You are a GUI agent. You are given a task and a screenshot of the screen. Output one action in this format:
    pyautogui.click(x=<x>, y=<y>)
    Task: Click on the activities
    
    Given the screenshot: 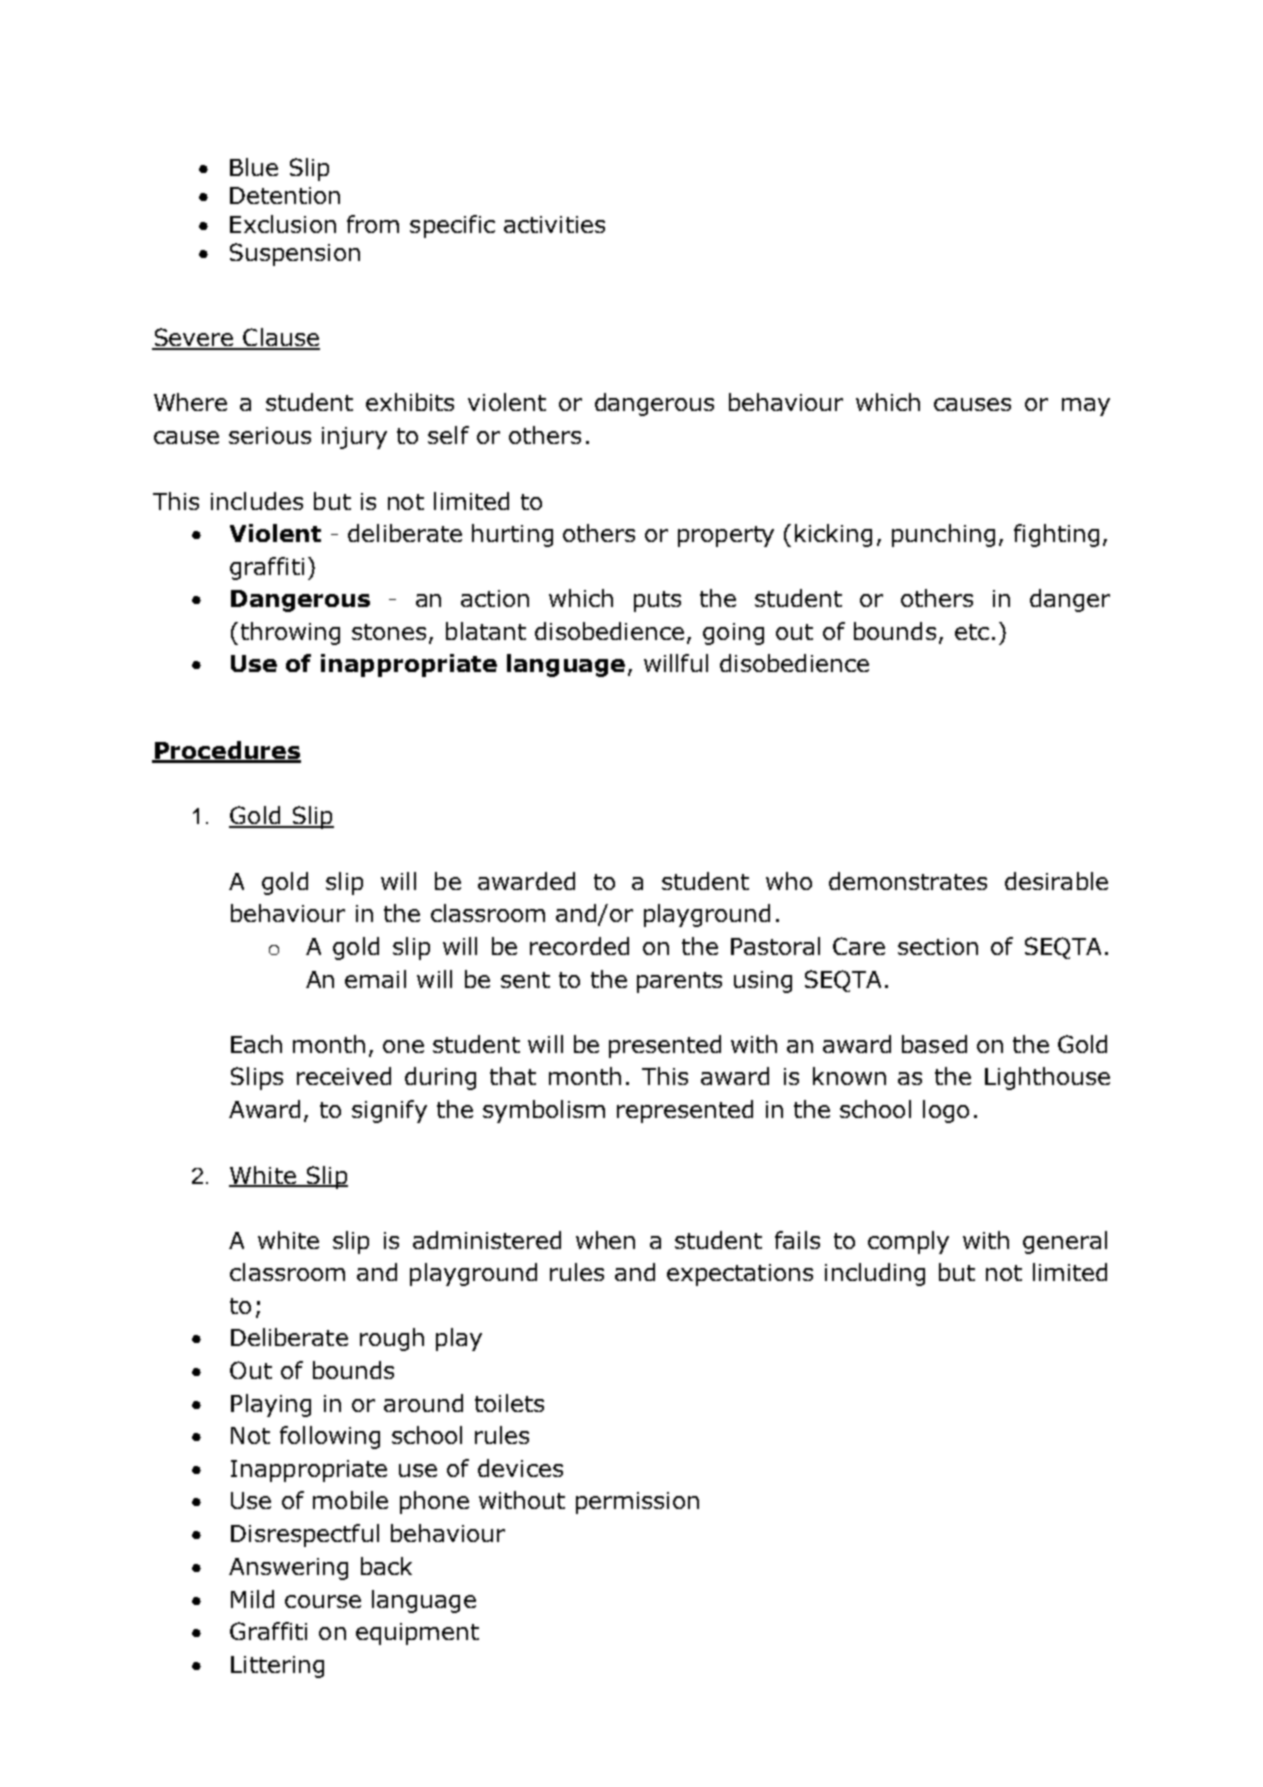 What is the action you would take?
    pyautogui.click(x=554, y=224)
